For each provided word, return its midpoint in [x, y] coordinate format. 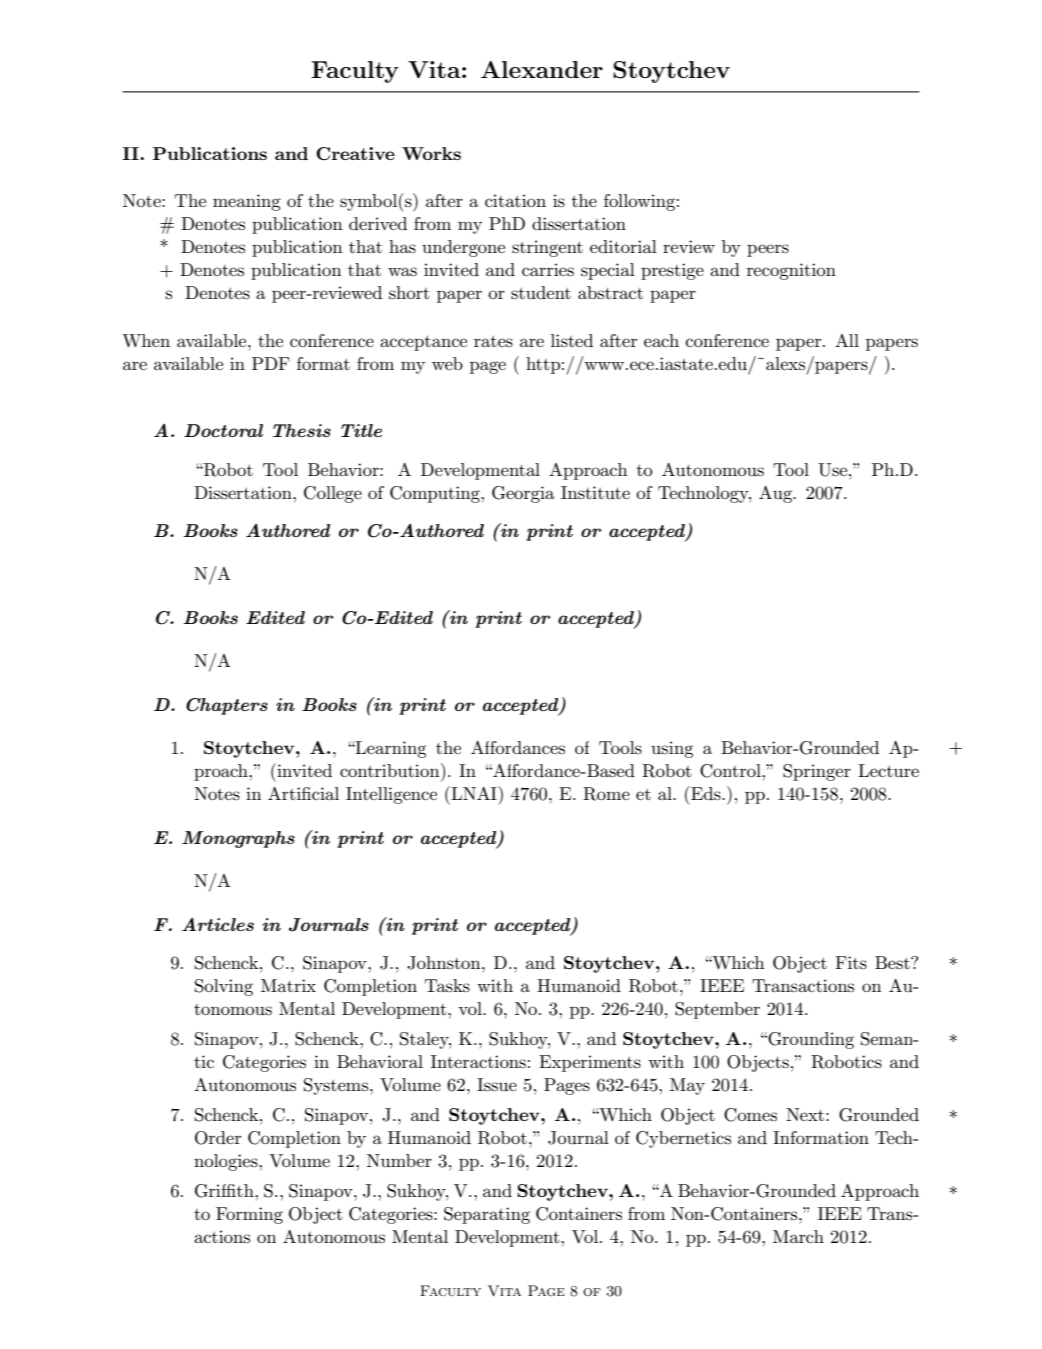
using [672, 749]
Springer [817, 772]
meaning [247, 202]
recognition [791, 271]
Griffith [225, 1191]
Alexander [542, 69]
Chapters [227, 706]
